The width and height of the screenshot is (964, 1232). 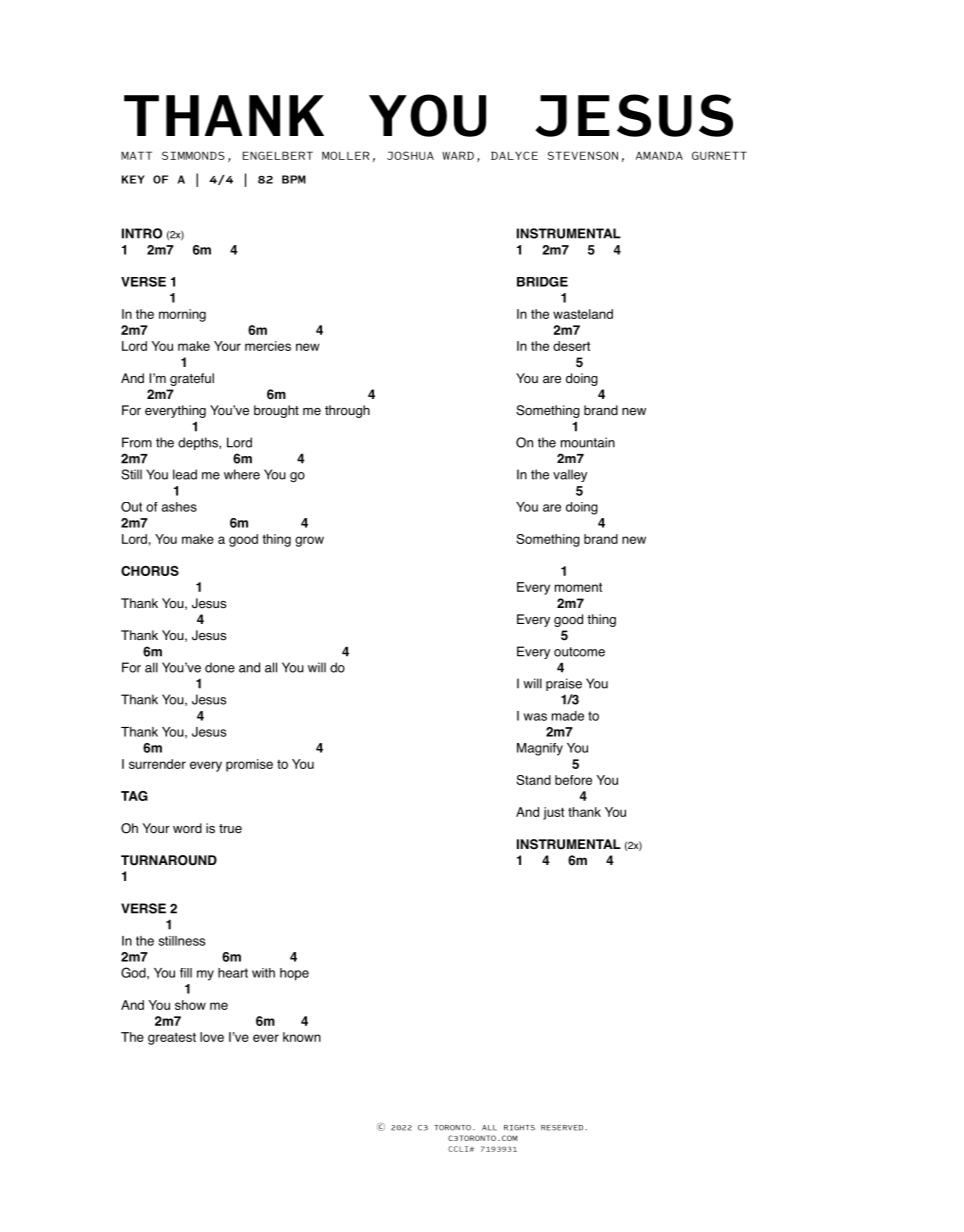 I want to click on known, so click(x=302, y=1037).
